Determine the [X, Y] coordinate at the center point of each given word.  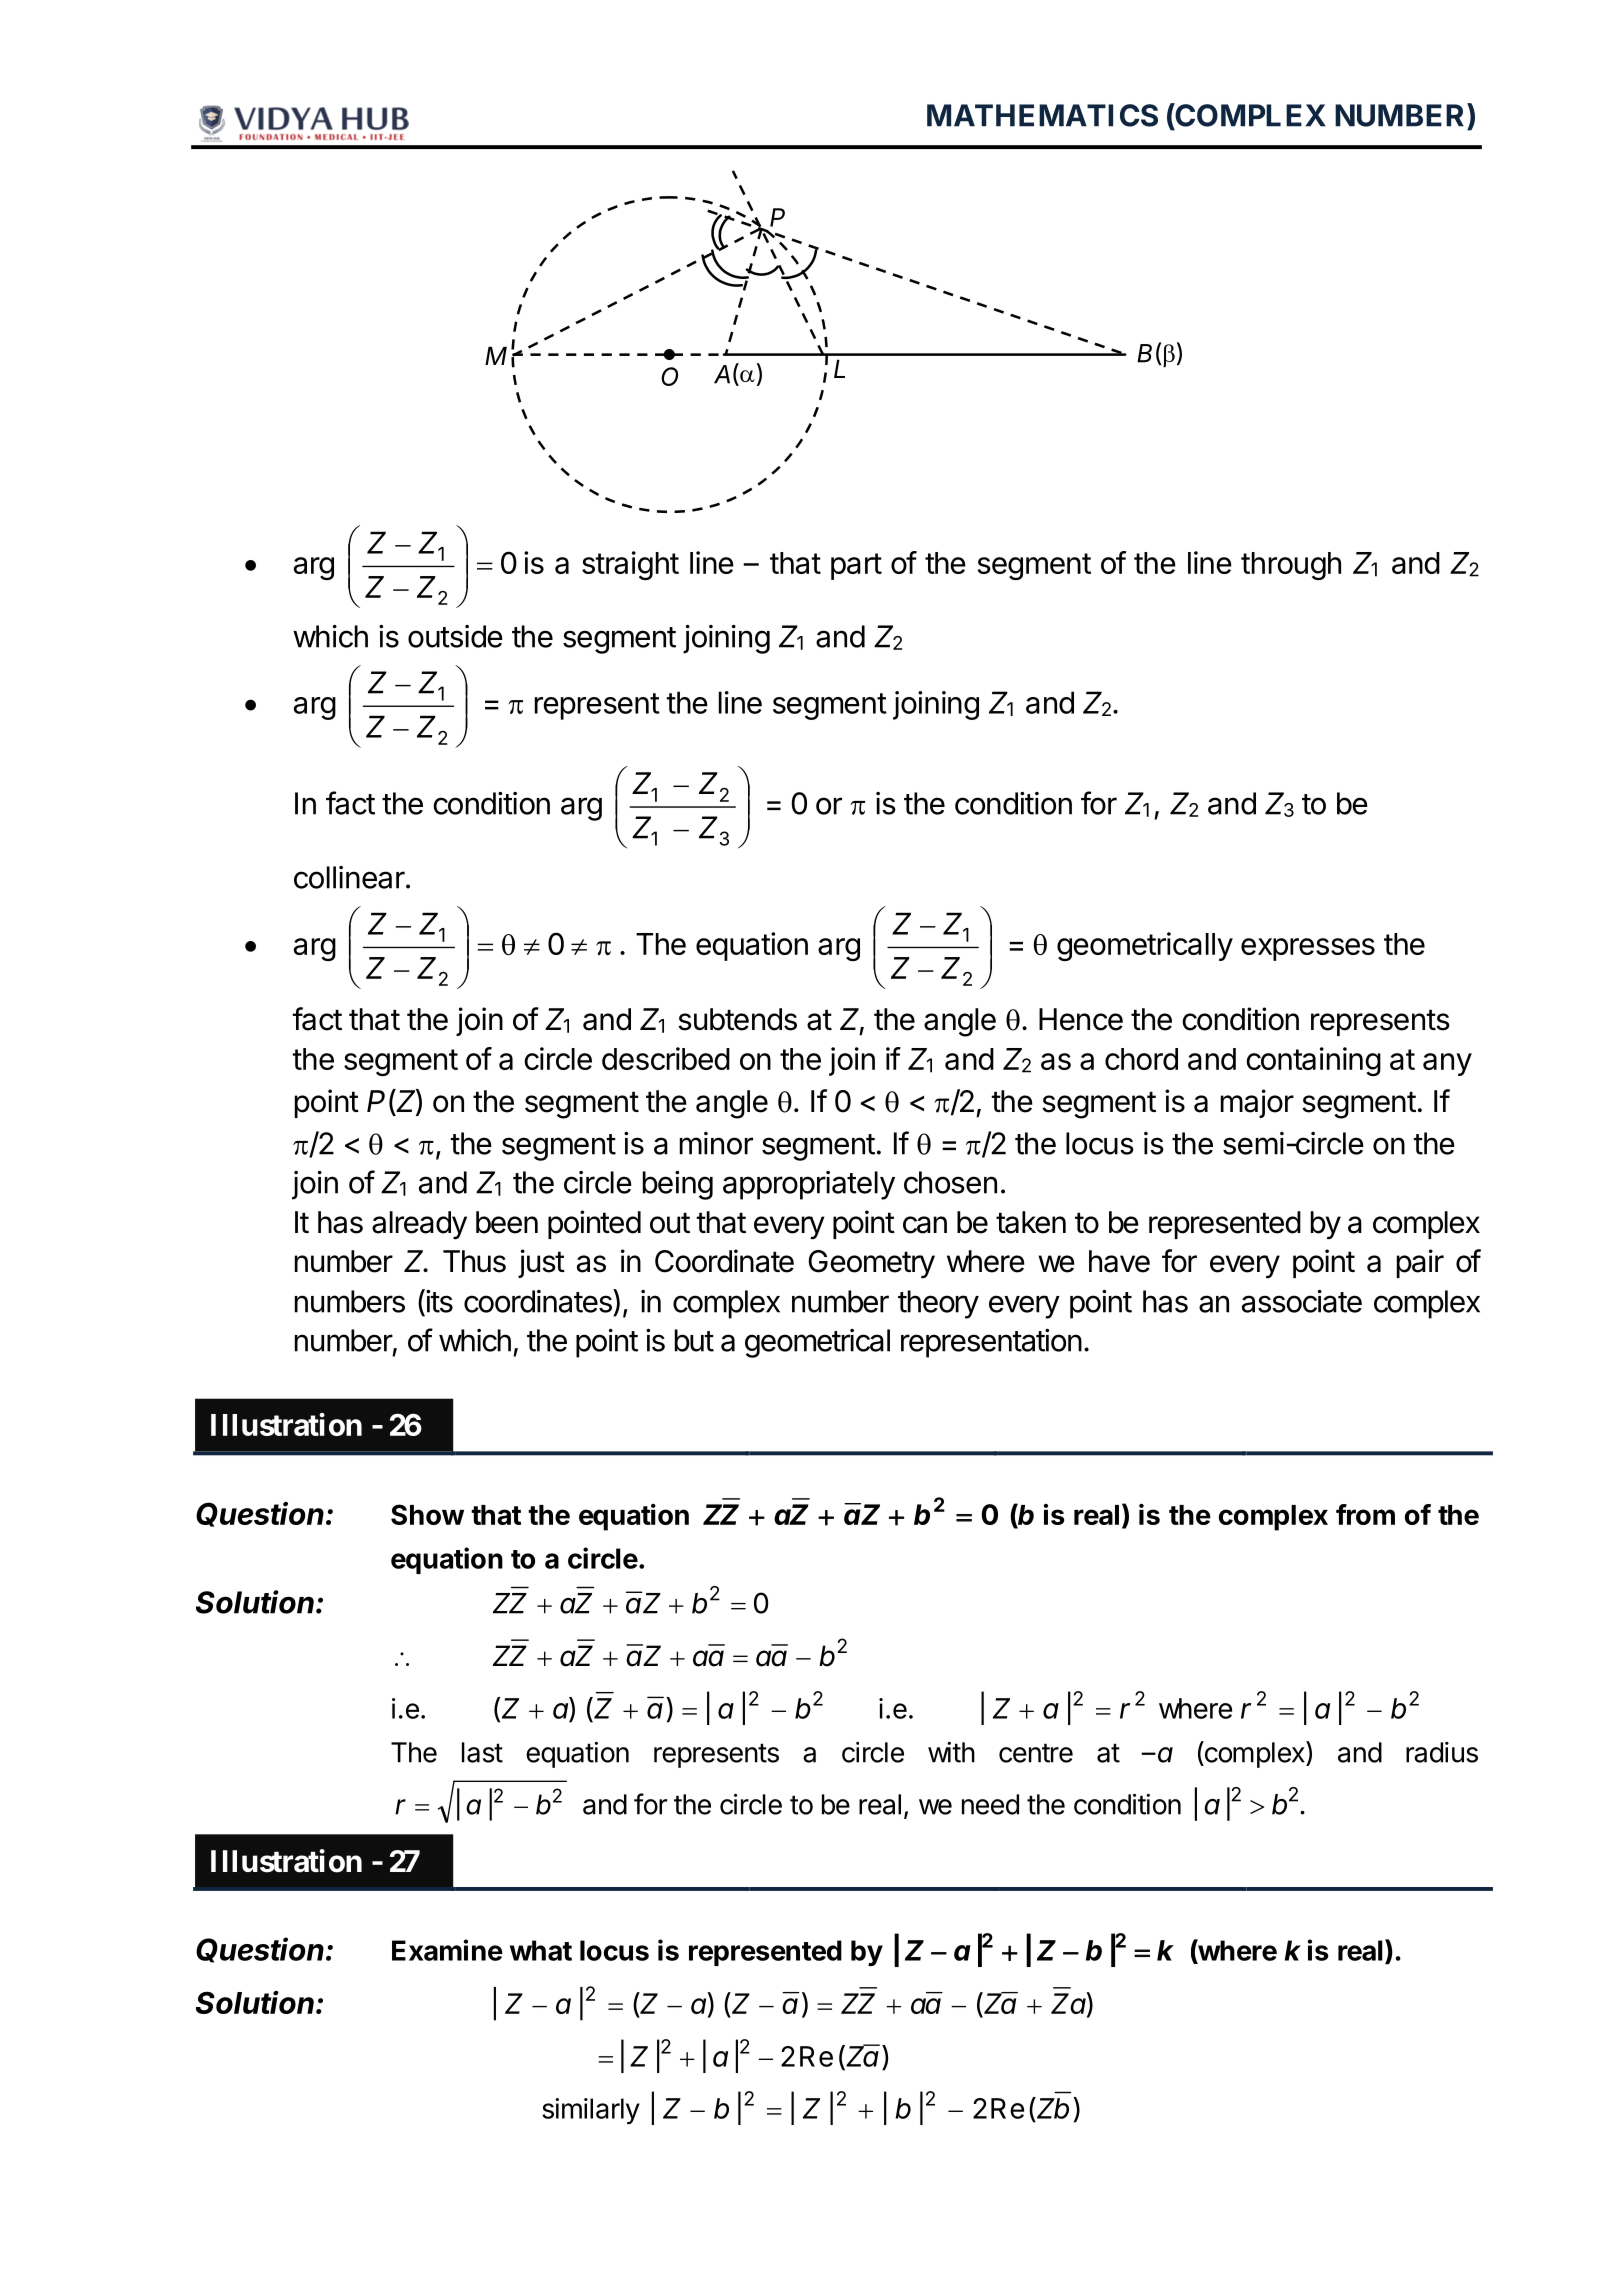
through [1291, 566]
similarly [591, 2111]
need [990, 1804]
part [856, 566]
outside [455, 636]
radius [1442, 1752]
